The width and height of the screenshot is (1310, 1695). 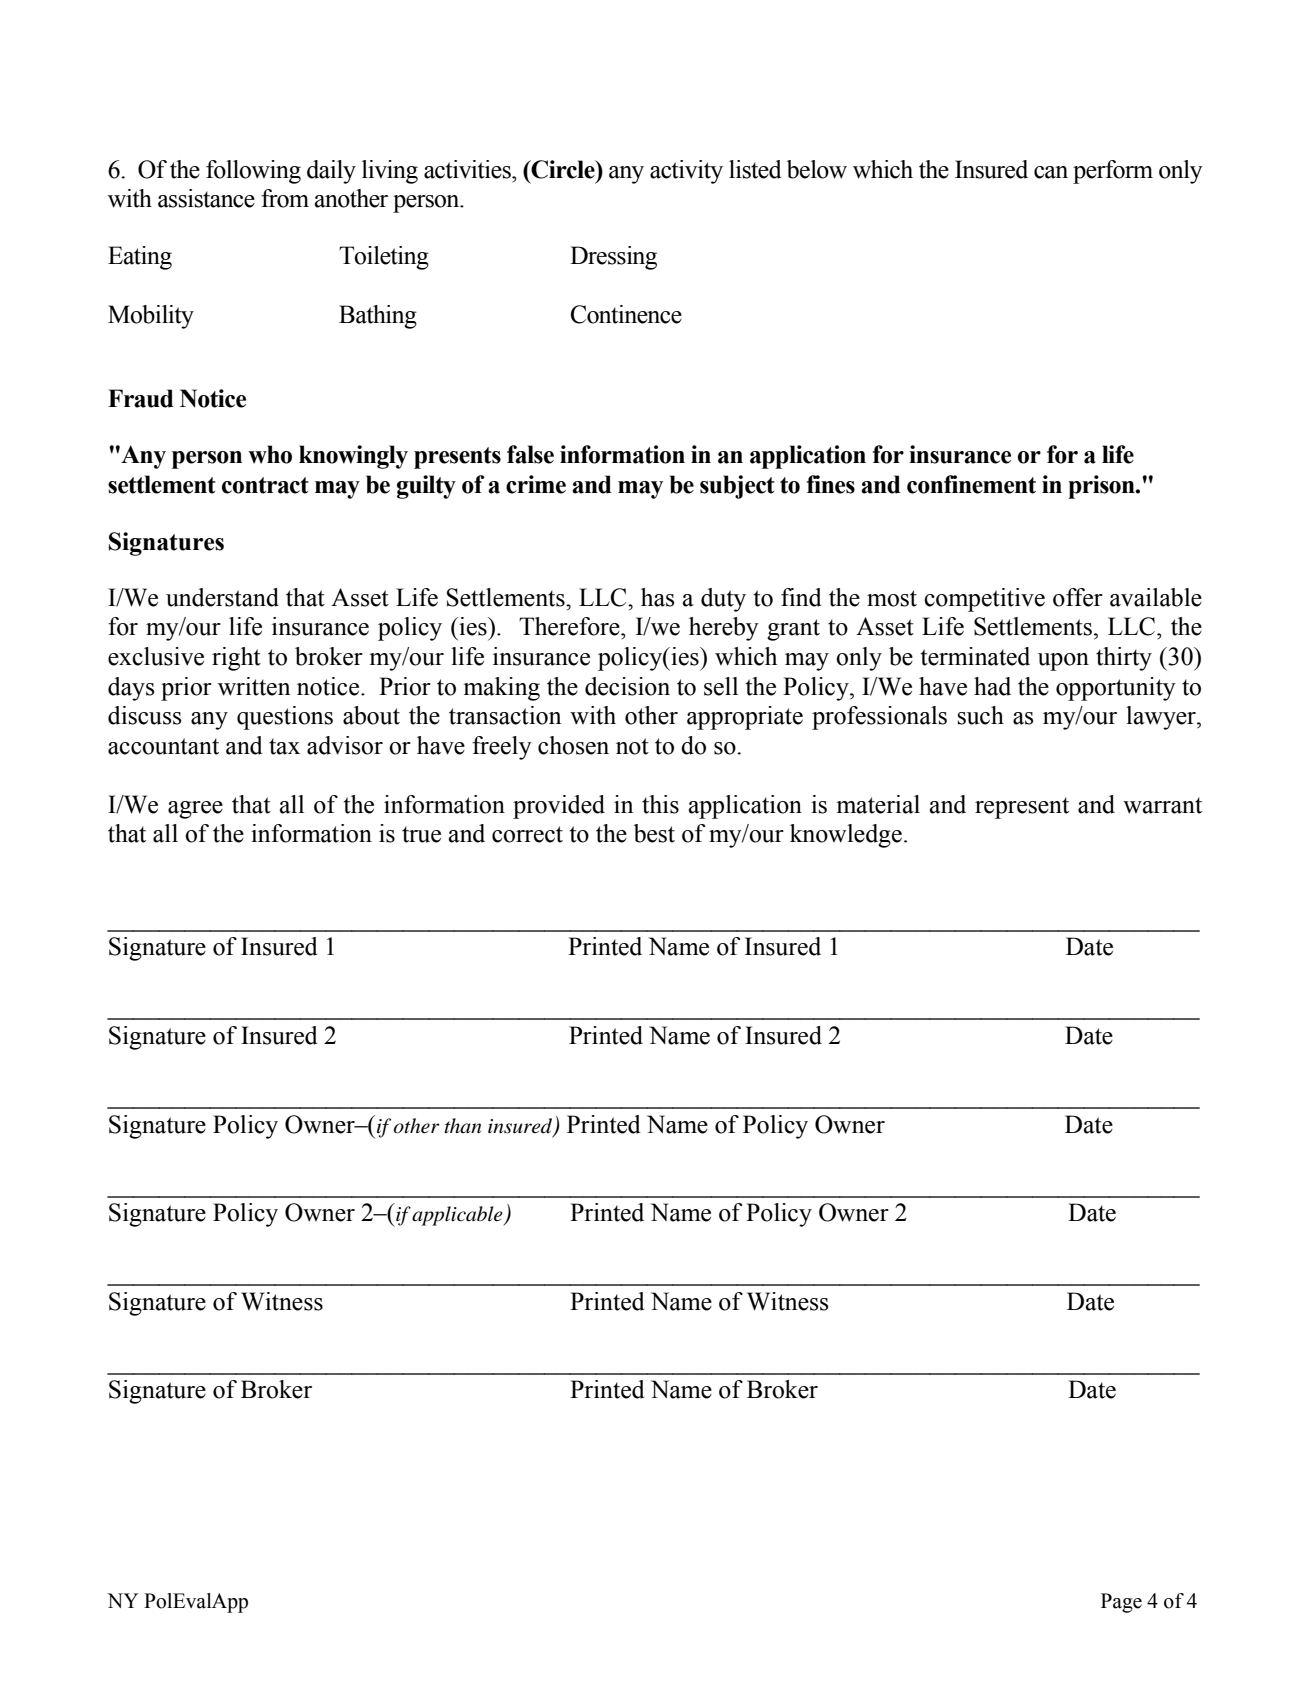 What do you see at coordinates (285, 198) in the screenshot?
I see `from` at bounding box center [285, 198].
